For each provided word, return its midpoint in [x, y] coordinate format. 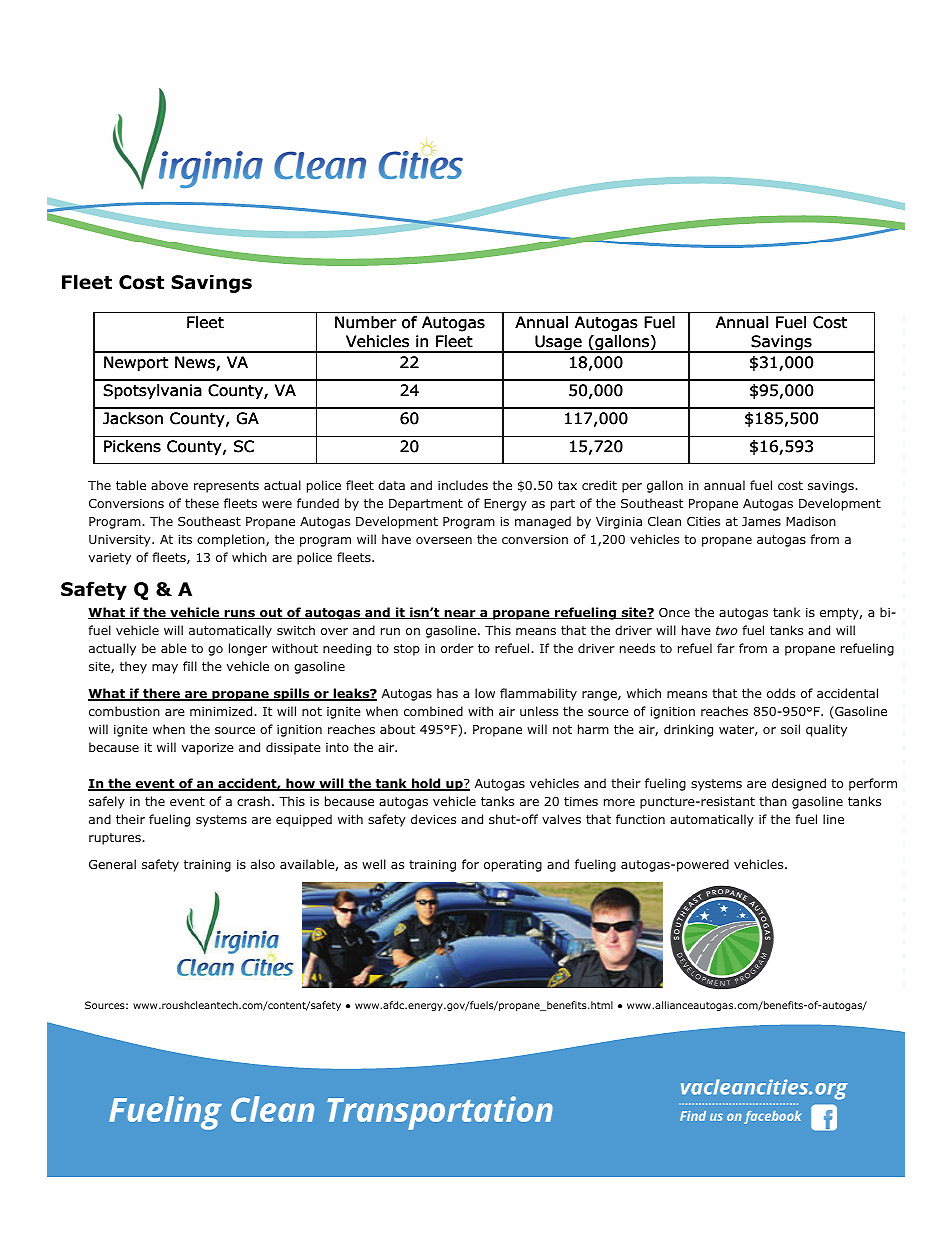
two [727, 630]
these [202, 503]
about [397, 729]
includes [463, 485]
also [263, 864]
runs [239, 614]
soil [790, 729]
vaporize [208, 749]
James [761, 521]
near [460, 614]
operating [513, 866]
